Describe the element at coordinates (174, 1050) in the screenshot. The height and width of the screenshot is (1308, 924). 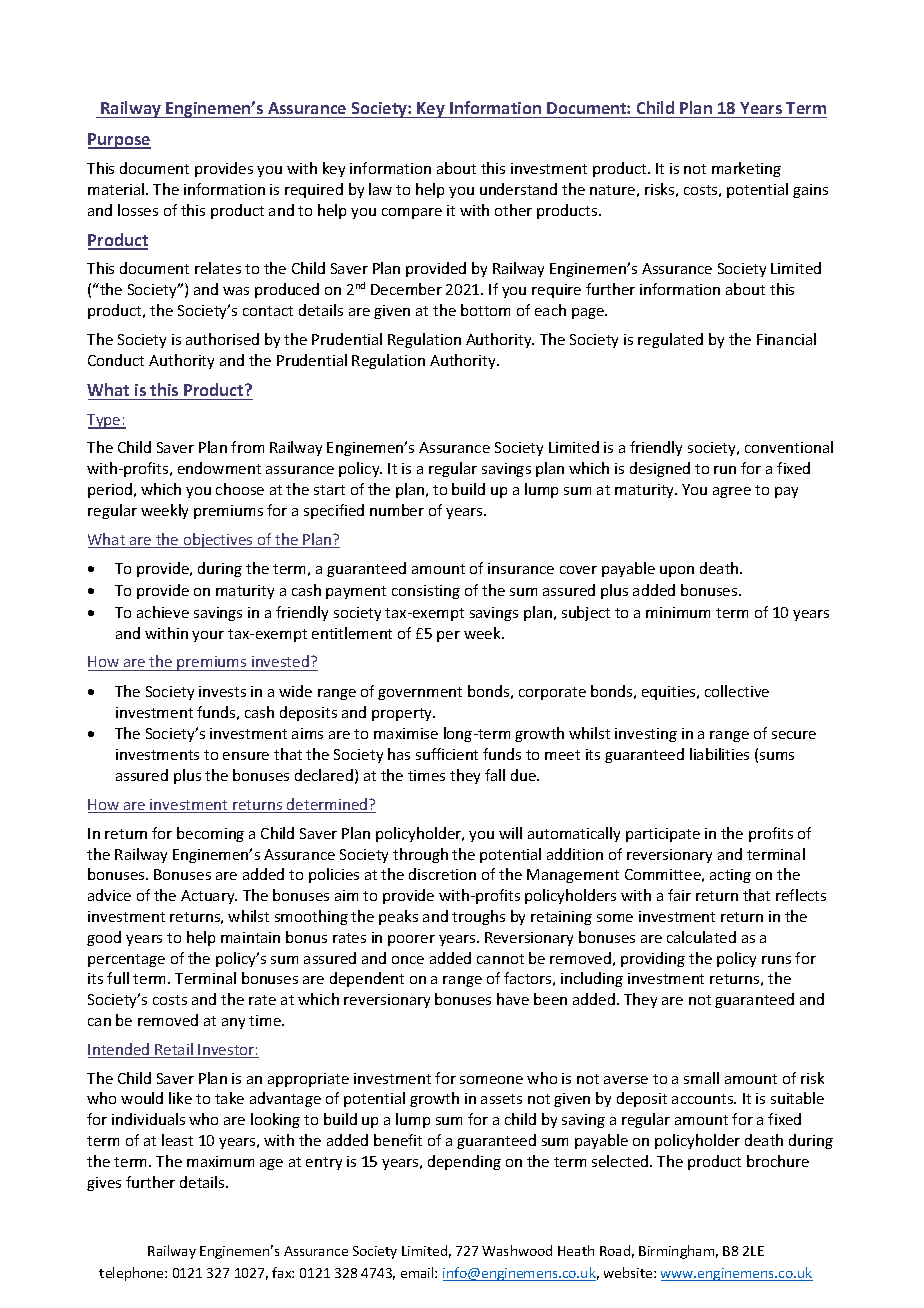
I see `Retail` at that location.
